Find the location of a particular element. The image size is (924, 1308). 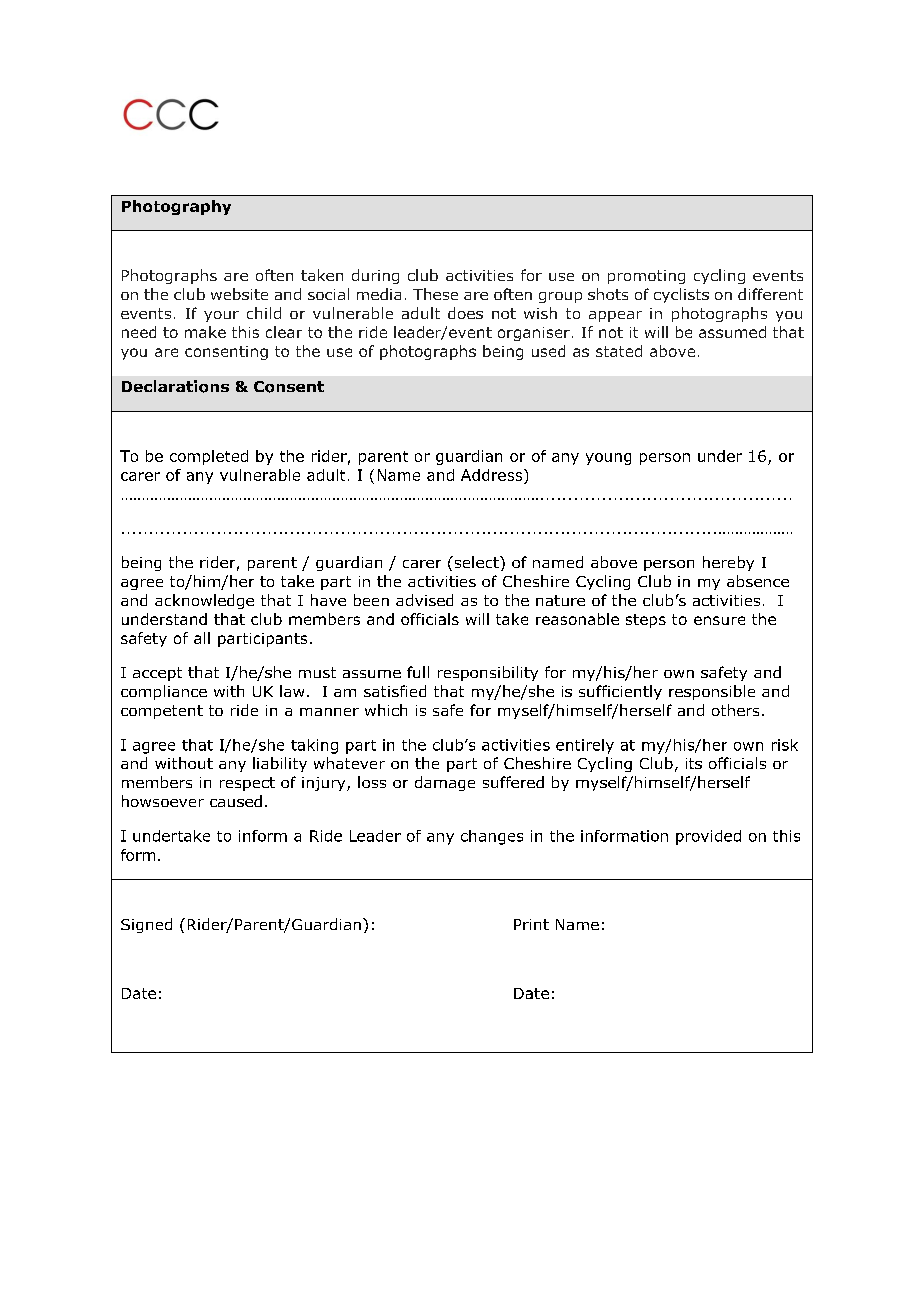

Signed is located at coordinates (146, 925).
